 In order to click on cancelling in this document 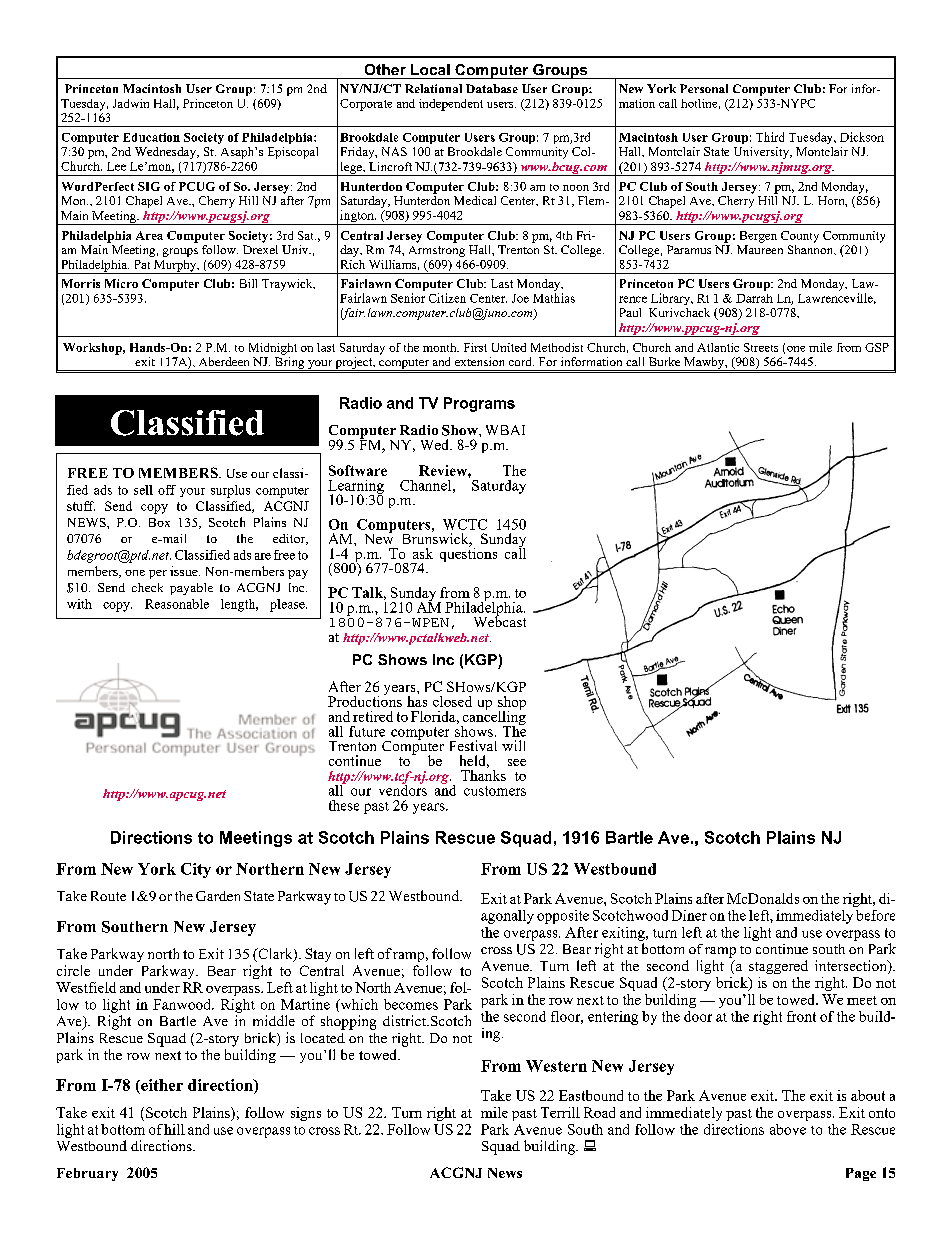, I will do `click(493, 717)`.
